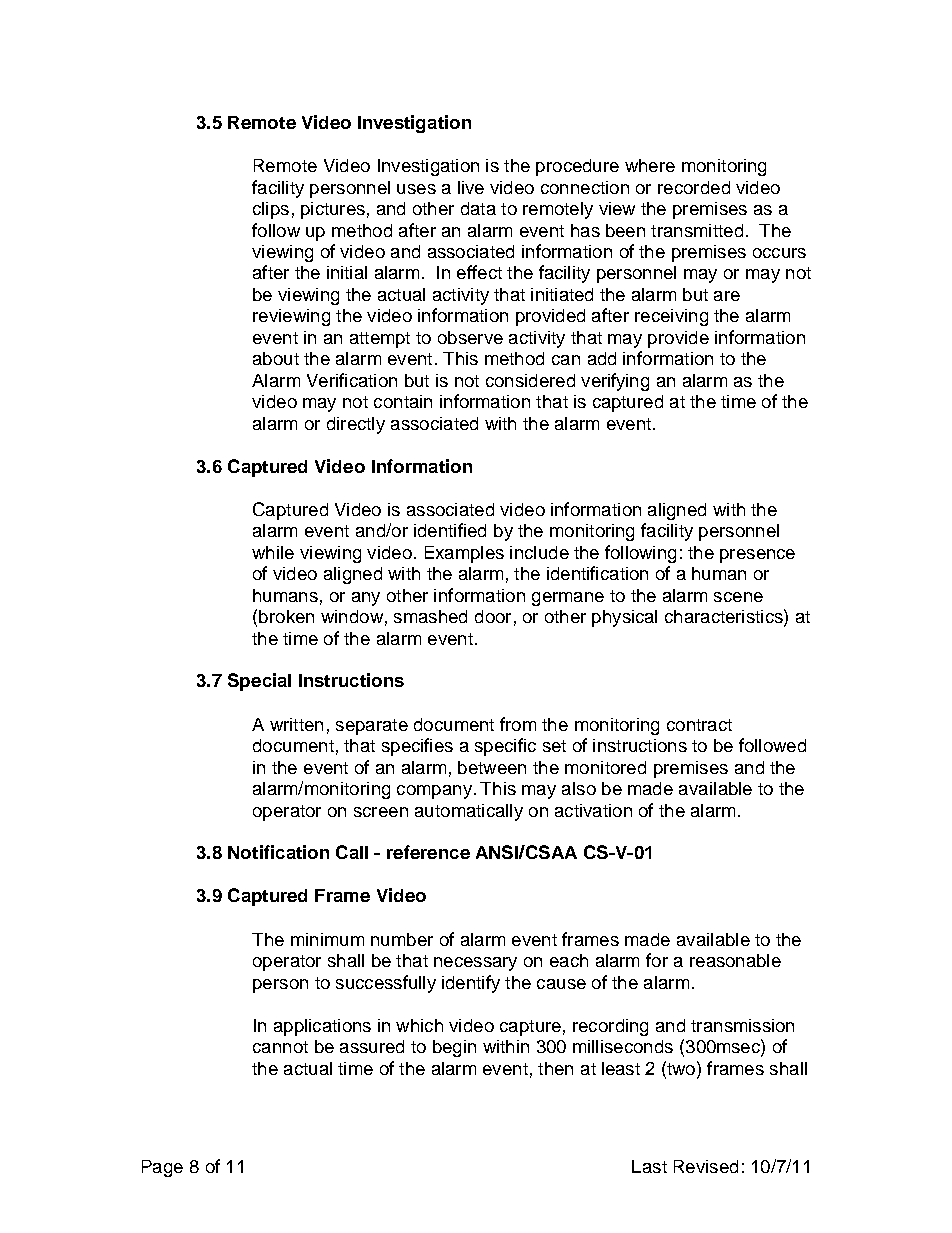 The image size is (952, 1233). I want to click on while, so click(273, 552).
